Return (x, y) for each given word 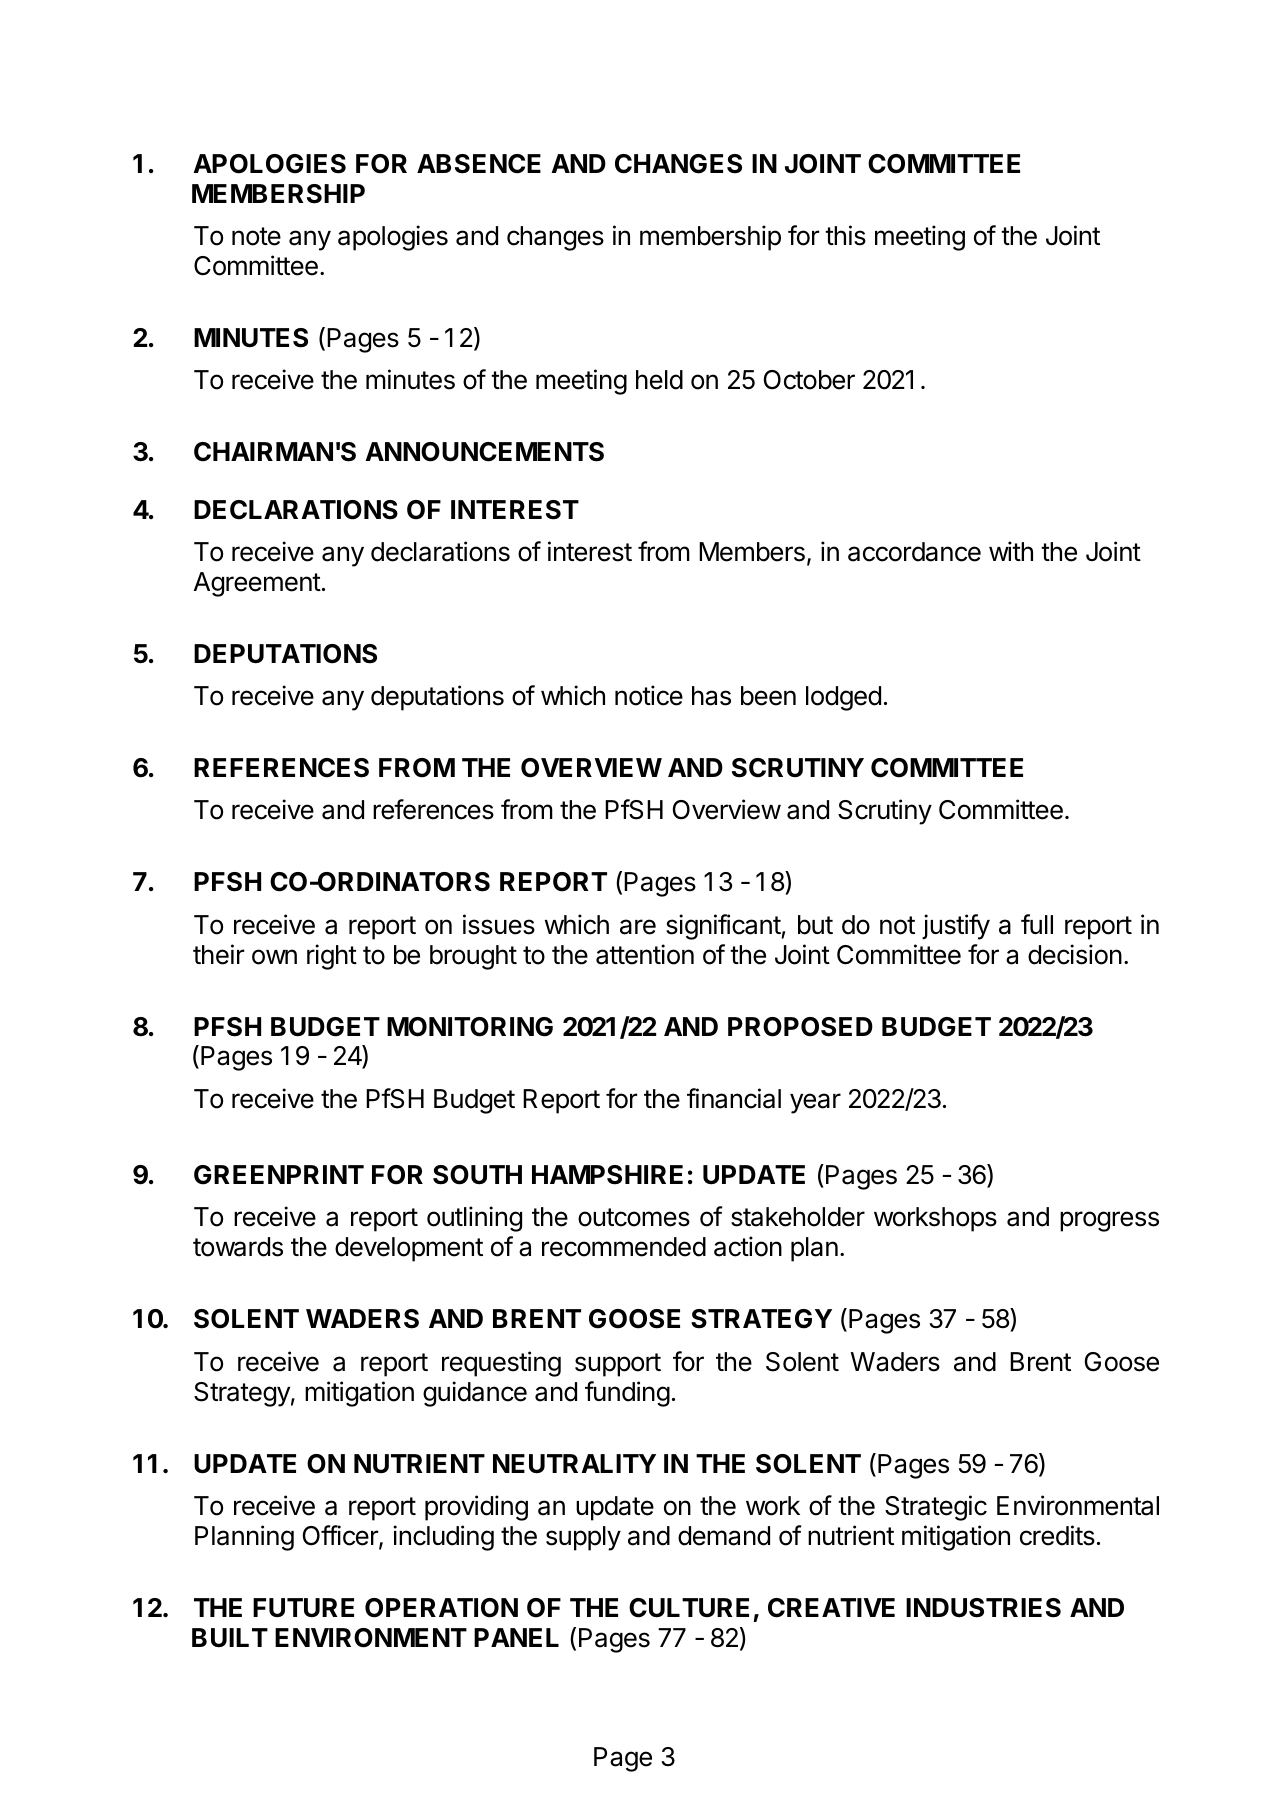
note (256, 236)
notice (649, 695)
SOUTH (477, 1175)
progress (1109, 1221)
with (1011, 551)
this (845, 235)
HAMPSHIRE (607, 1175)
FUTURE (303, 1608)
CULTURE (689, 1608)
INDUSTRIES (983, 1608)
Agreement (257, 584)
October (809, 380)
